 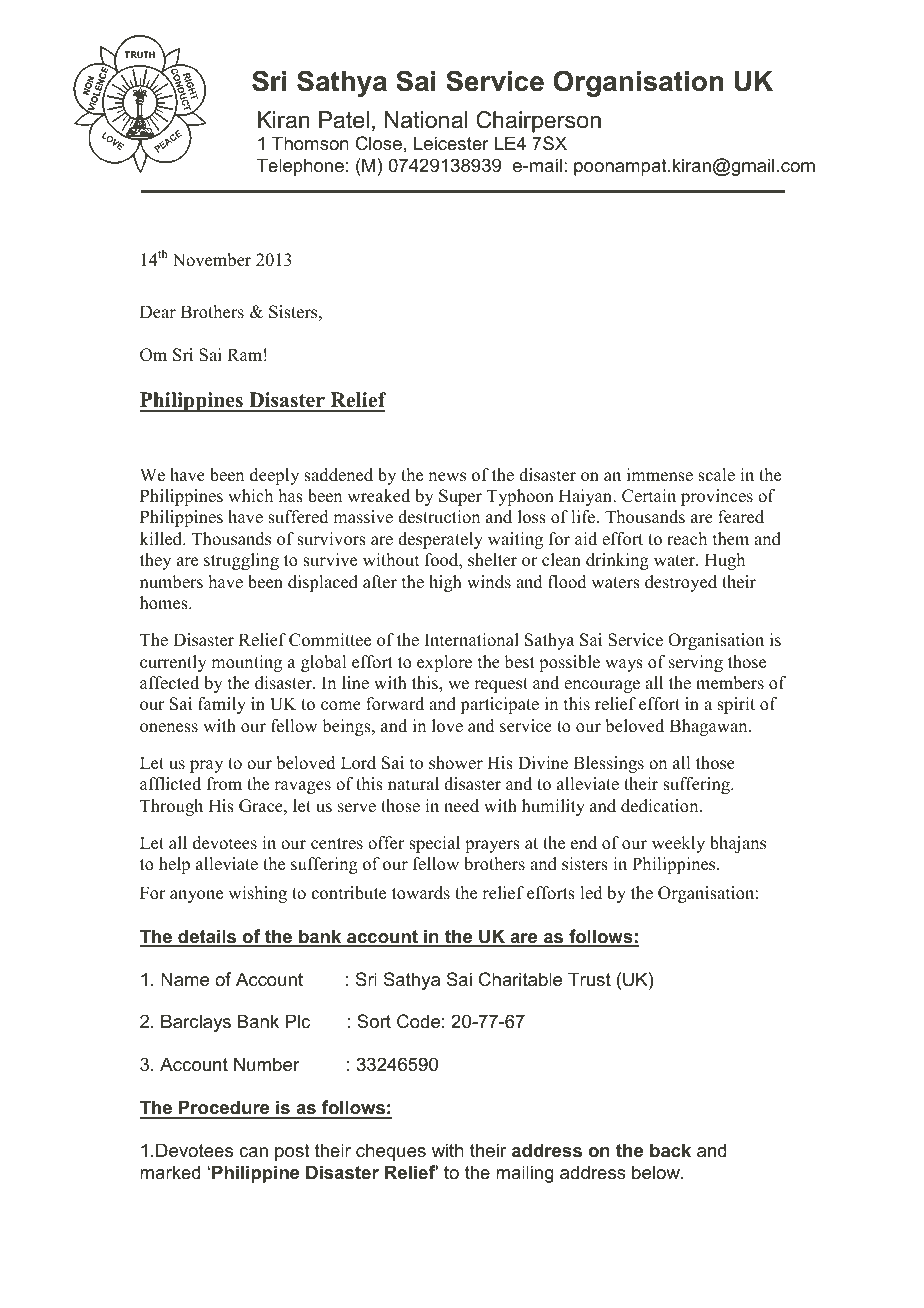 What do you see at coordinates (300, 167) in the document?
I see `Telephone` at bounding box center [300, 167].
